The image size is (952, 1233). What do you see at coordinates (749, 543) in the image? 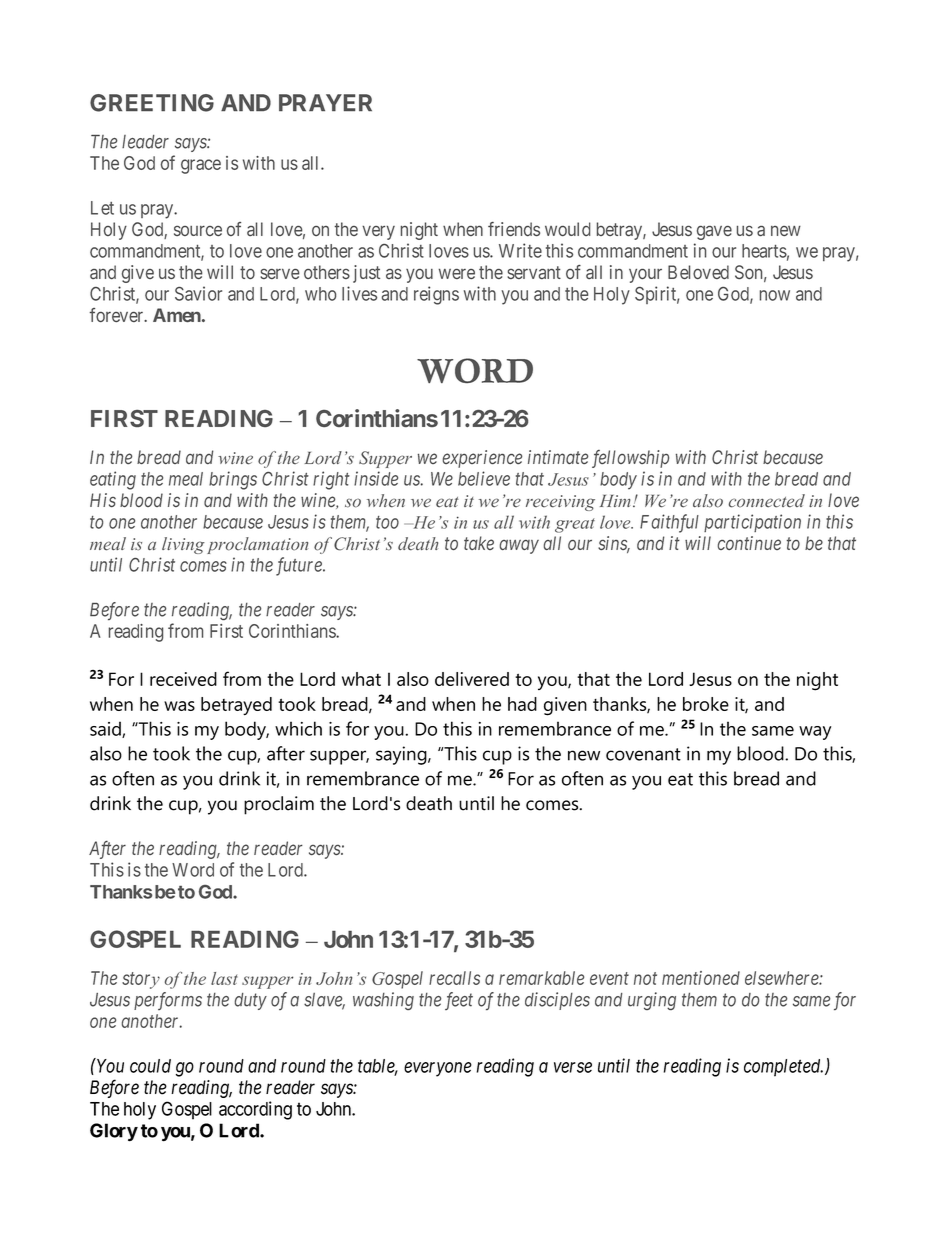
I see `continue` at bounding box center [749, 543].
